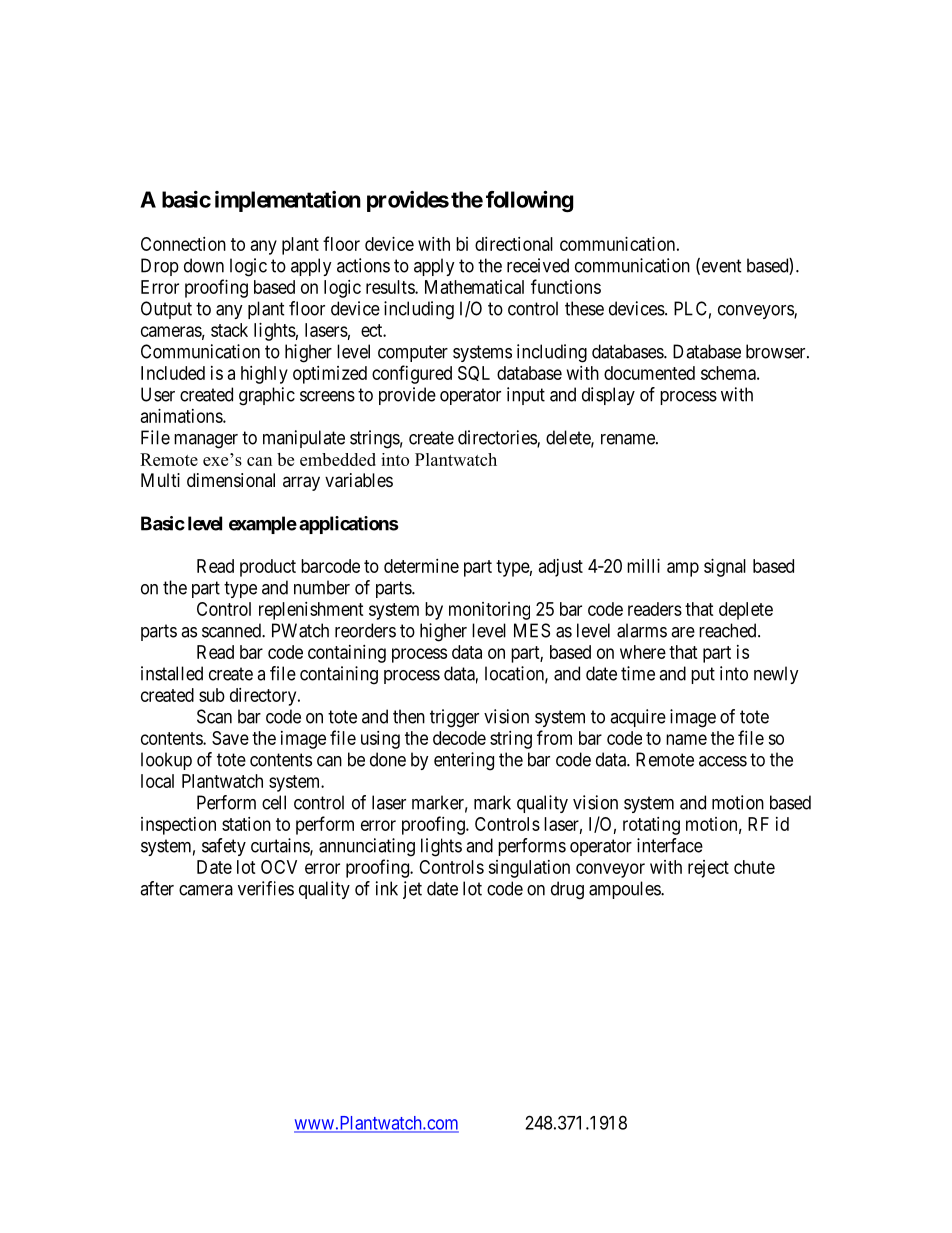 This screenshot has width=952, height=1233. What do you see at coordinates (412, 890) in the screenshot?
I see `jet` at bounding box center [412, 890].
